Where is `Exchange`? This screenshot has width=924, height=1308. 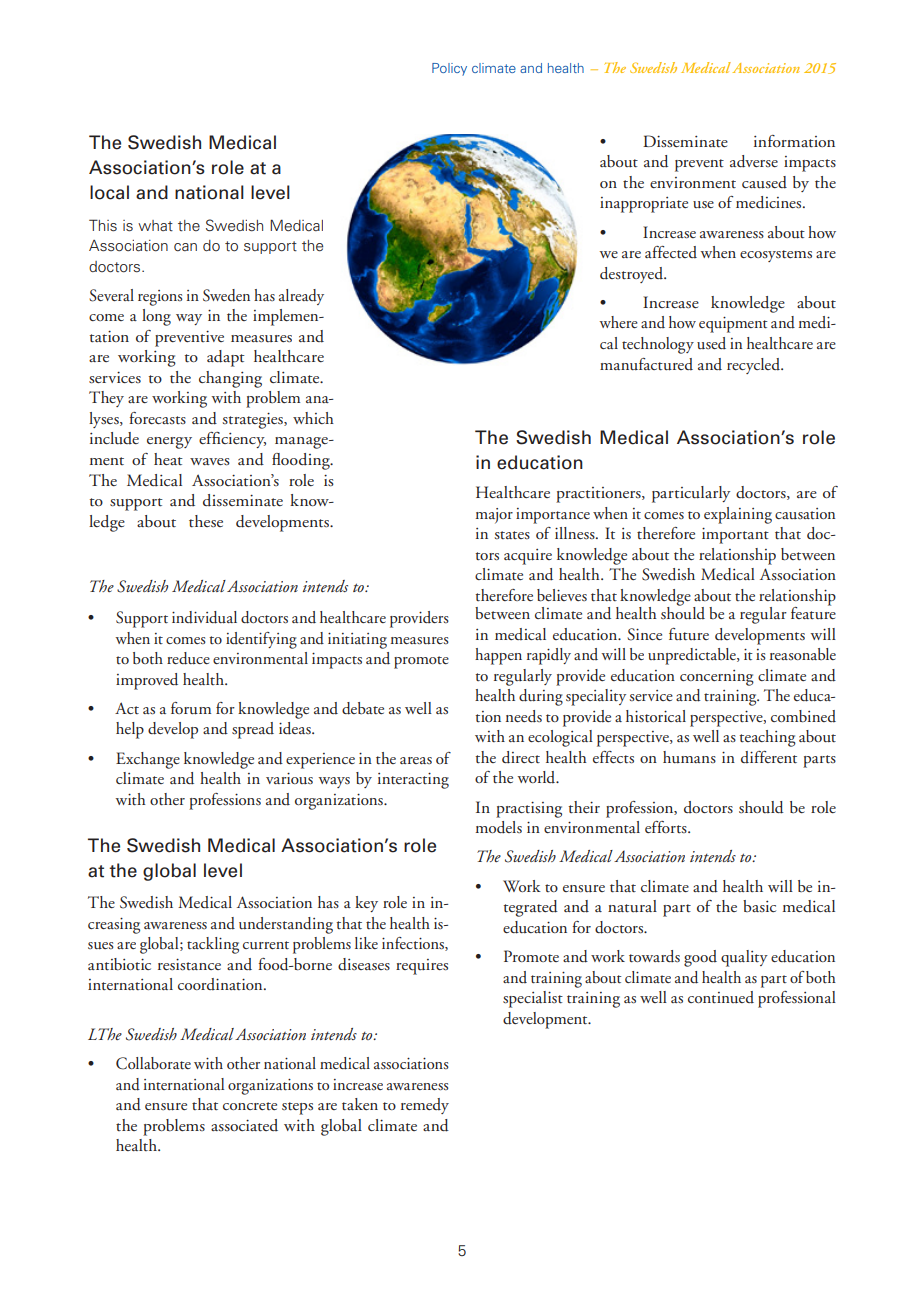
Exchange is located at coordinates (148, 760).
